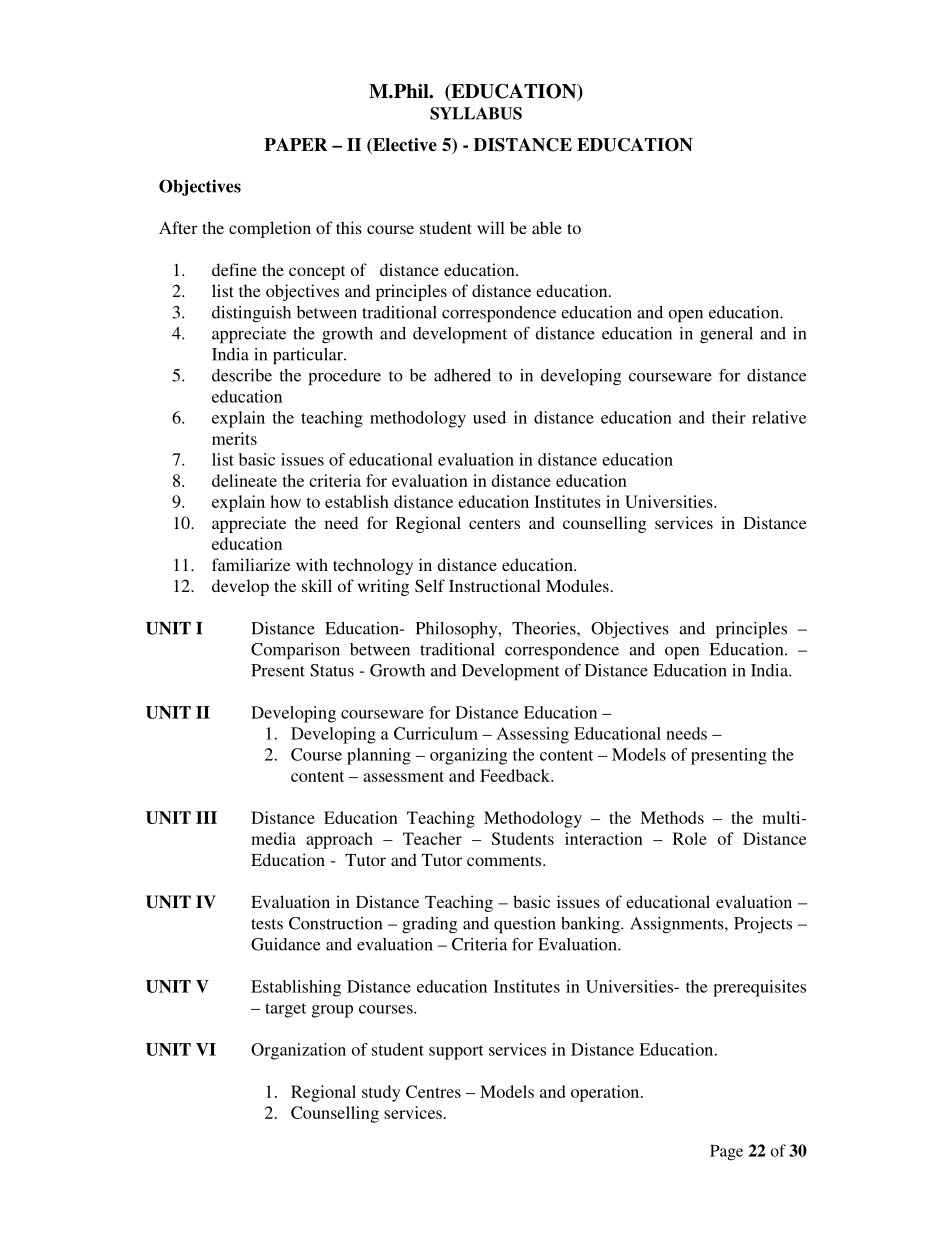 The image size is (952, 1233). What do you see at coordinates (242, 375) in the document?
I see `describe` at bounding box center [242, 375].
